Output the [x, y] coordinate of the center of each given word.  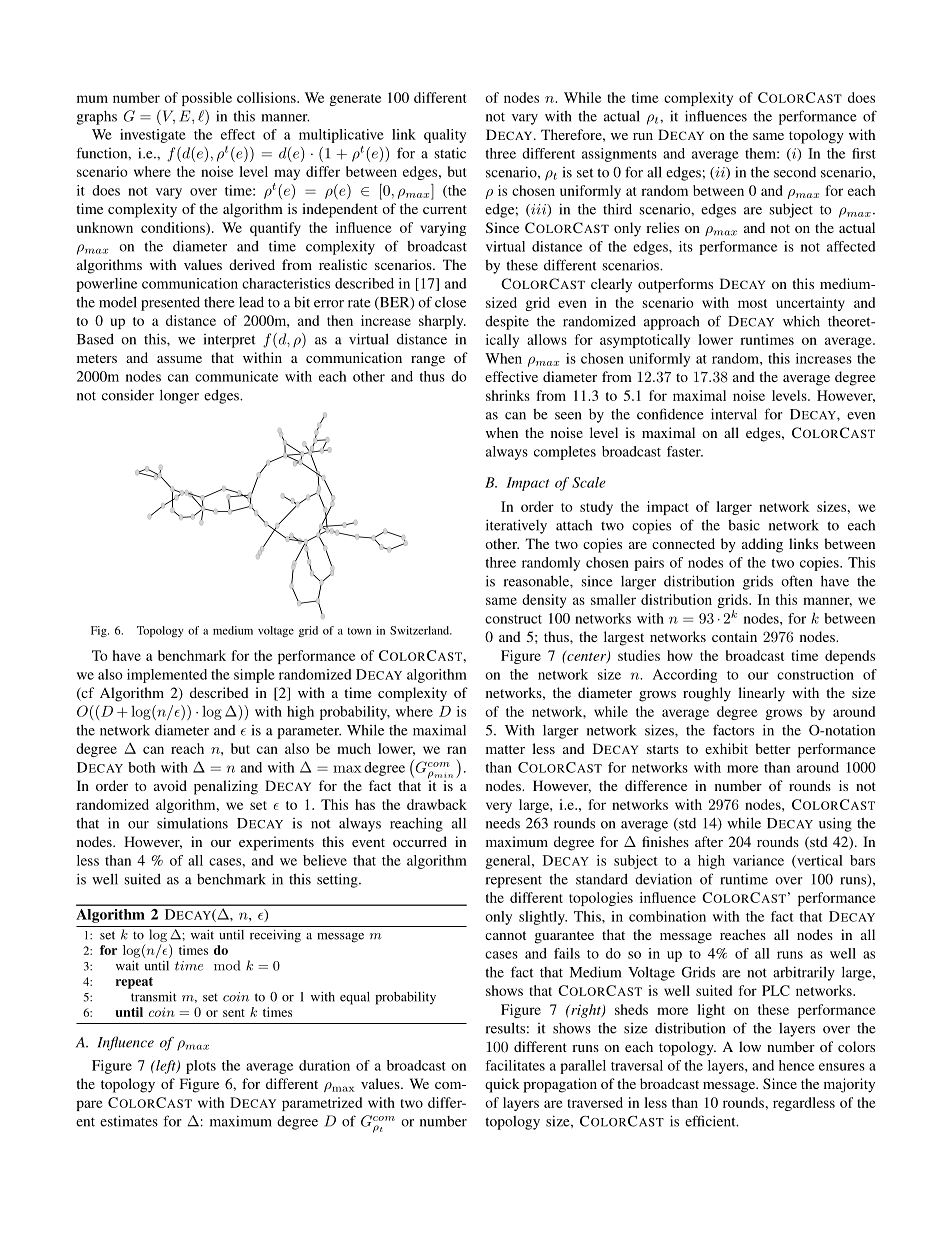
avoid [170, 785]
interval [734, 414]
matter [505, 749]
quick [502, 1085]
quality [445, 136]
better [773, 748]
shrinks [508, 395]
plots [201, 1067]
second [795, 172]
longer [179, 397]
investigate [153, 136]
